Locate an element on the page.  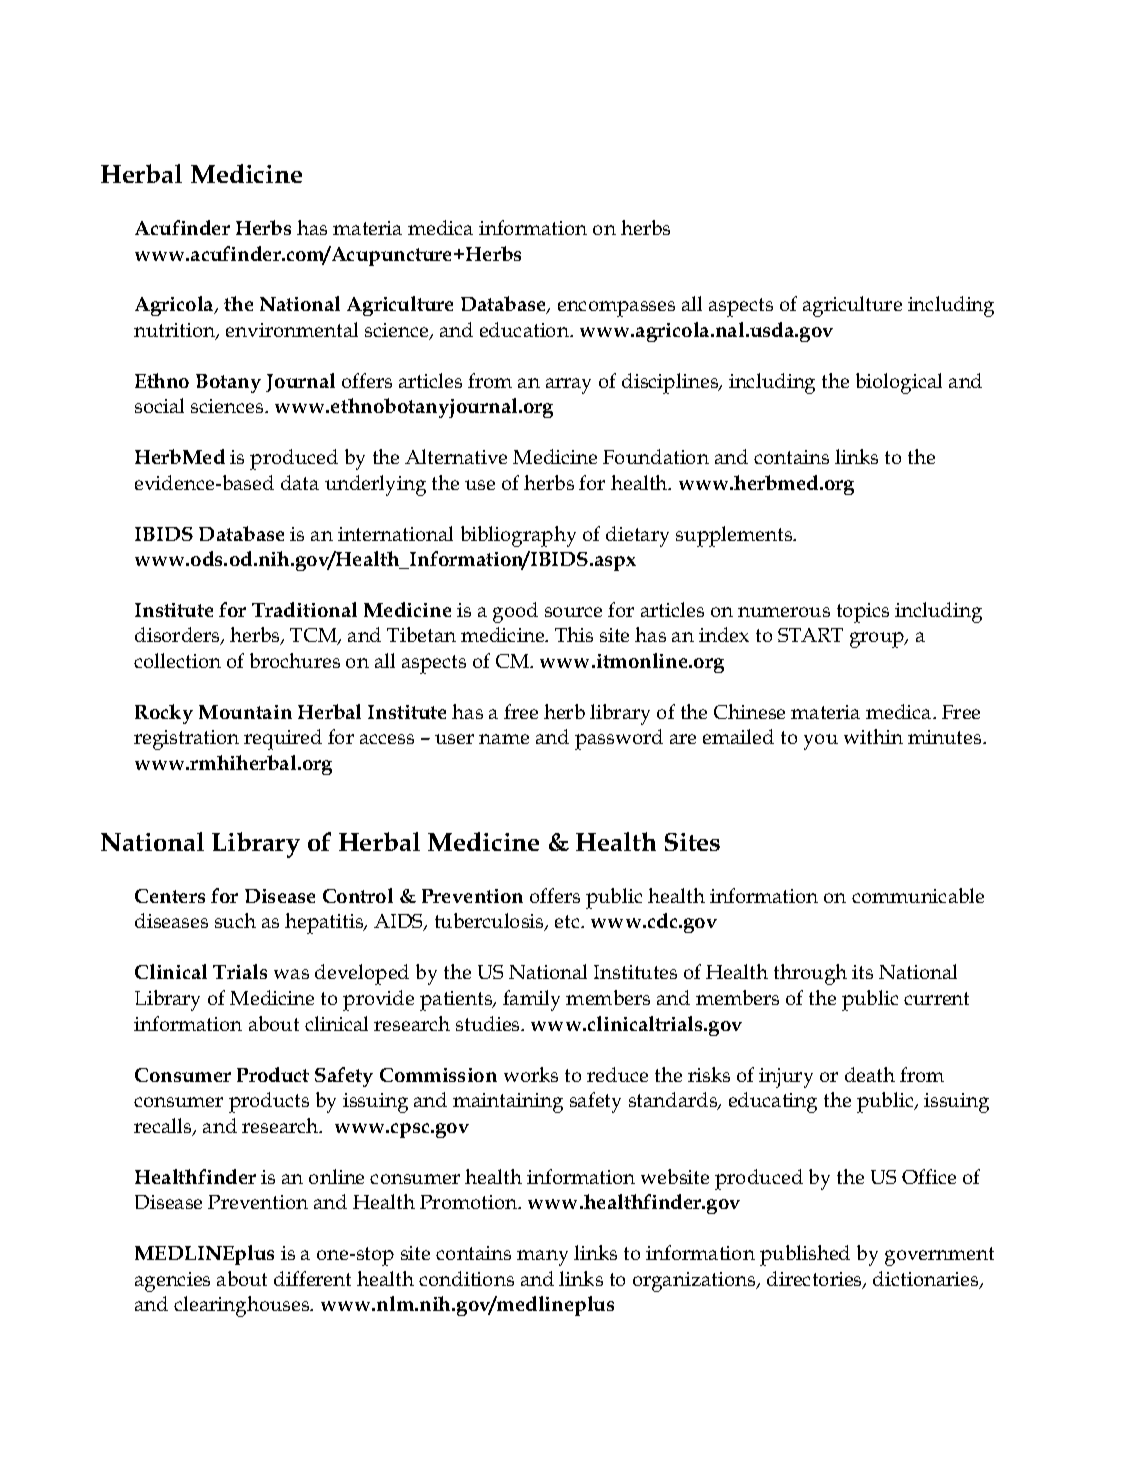
family is located at coordinates (531, 1000).
